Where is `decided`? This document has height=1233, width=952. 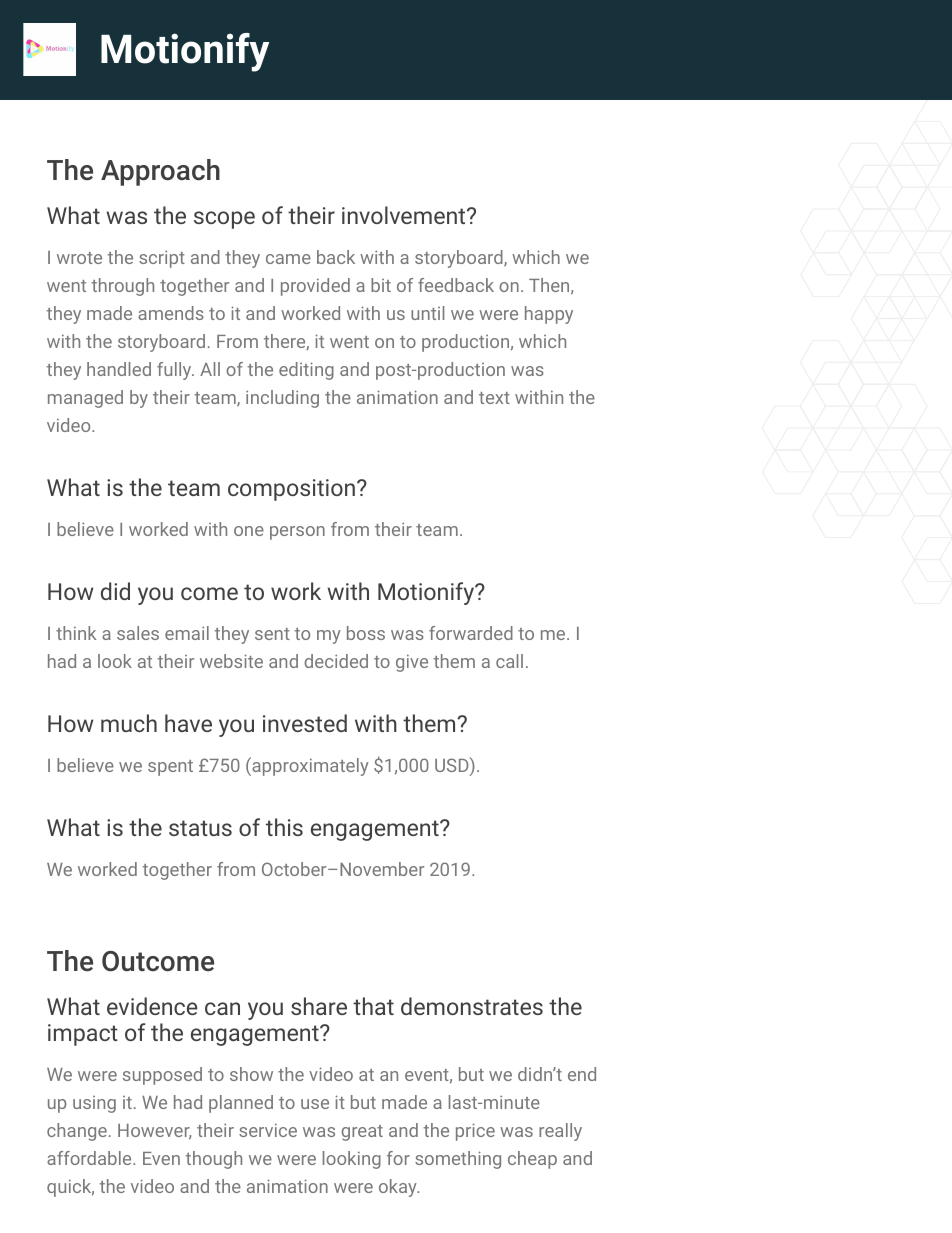
decided is located at coordinates (336, 661).
